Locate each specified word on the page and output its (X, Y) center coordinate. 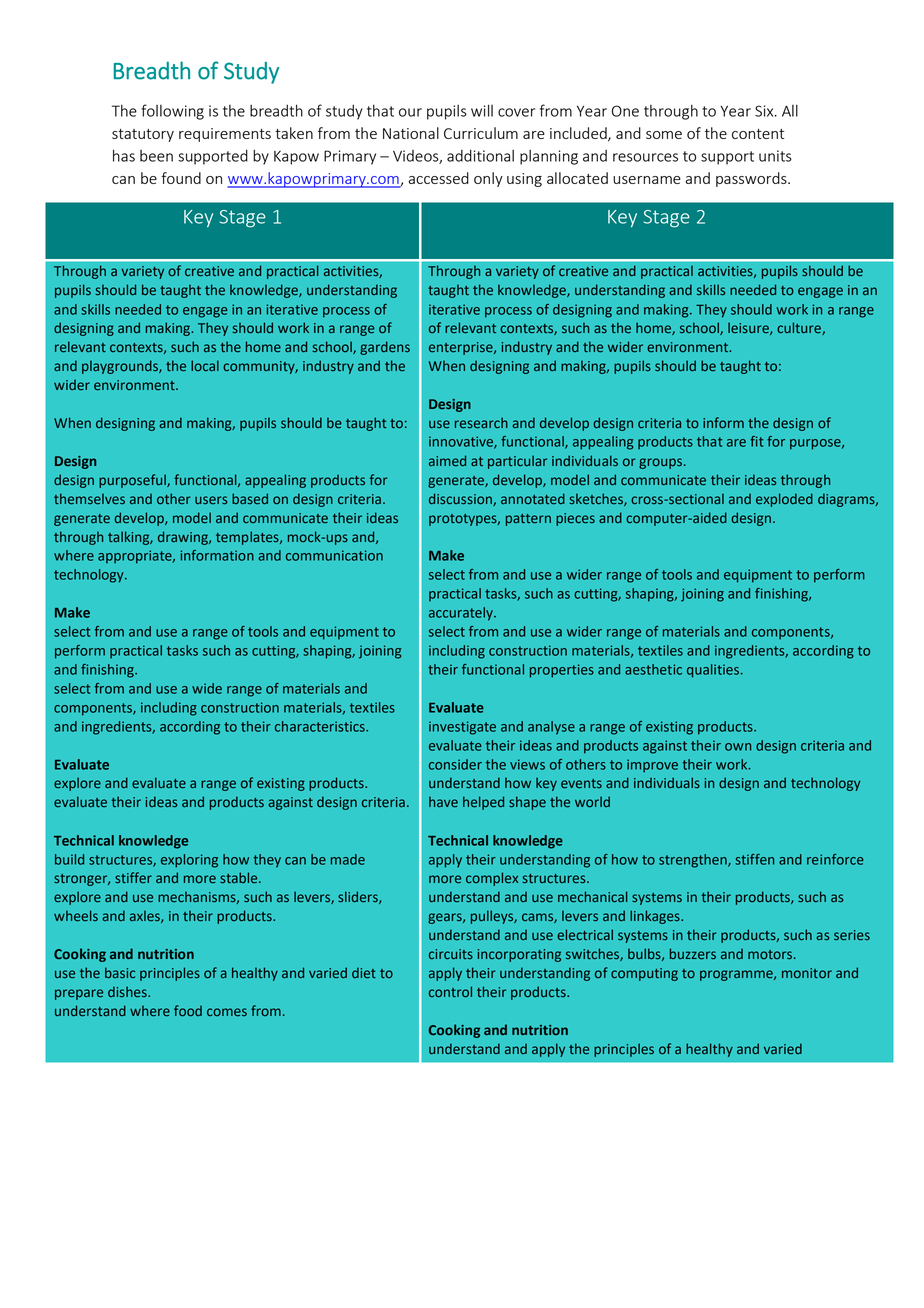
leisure (749, 328)
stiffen (754, 859)
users (211, 500)
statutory (143, 135)
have (443, 802)
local (205, 365)
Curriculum (481, 133)
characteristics (321, 726)
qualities (713, 671)
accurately (462, 614)
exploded (784, 500)
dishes (128, 992)
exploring (189, 861)
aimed (447, 461)
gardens (385, 348)
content (758, 134)
